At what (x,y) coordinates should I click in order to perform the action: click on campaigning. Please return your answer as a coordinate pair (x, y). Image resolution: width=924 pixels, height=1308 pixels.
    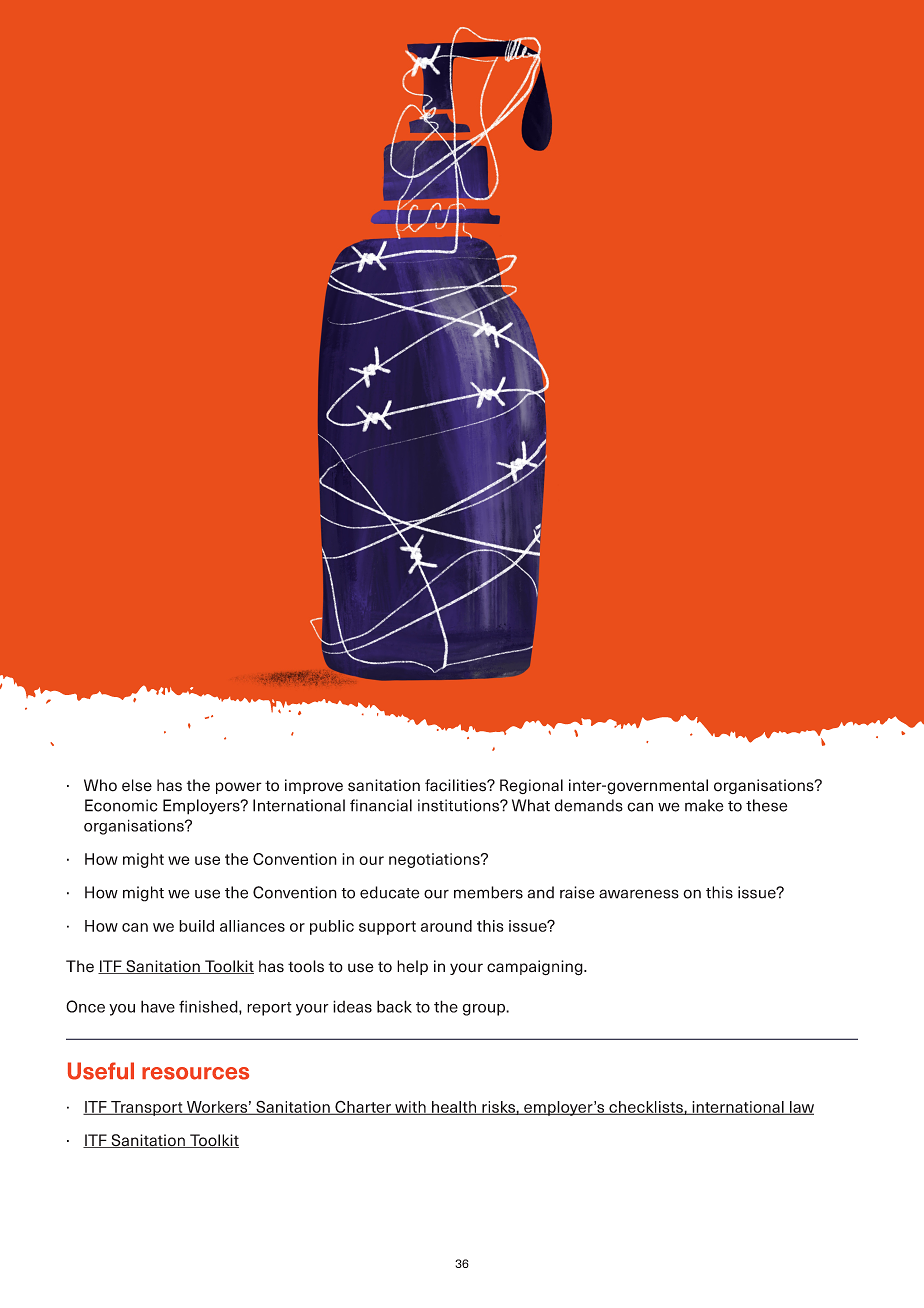
    Looking at the image, I should click on (536, 968).
